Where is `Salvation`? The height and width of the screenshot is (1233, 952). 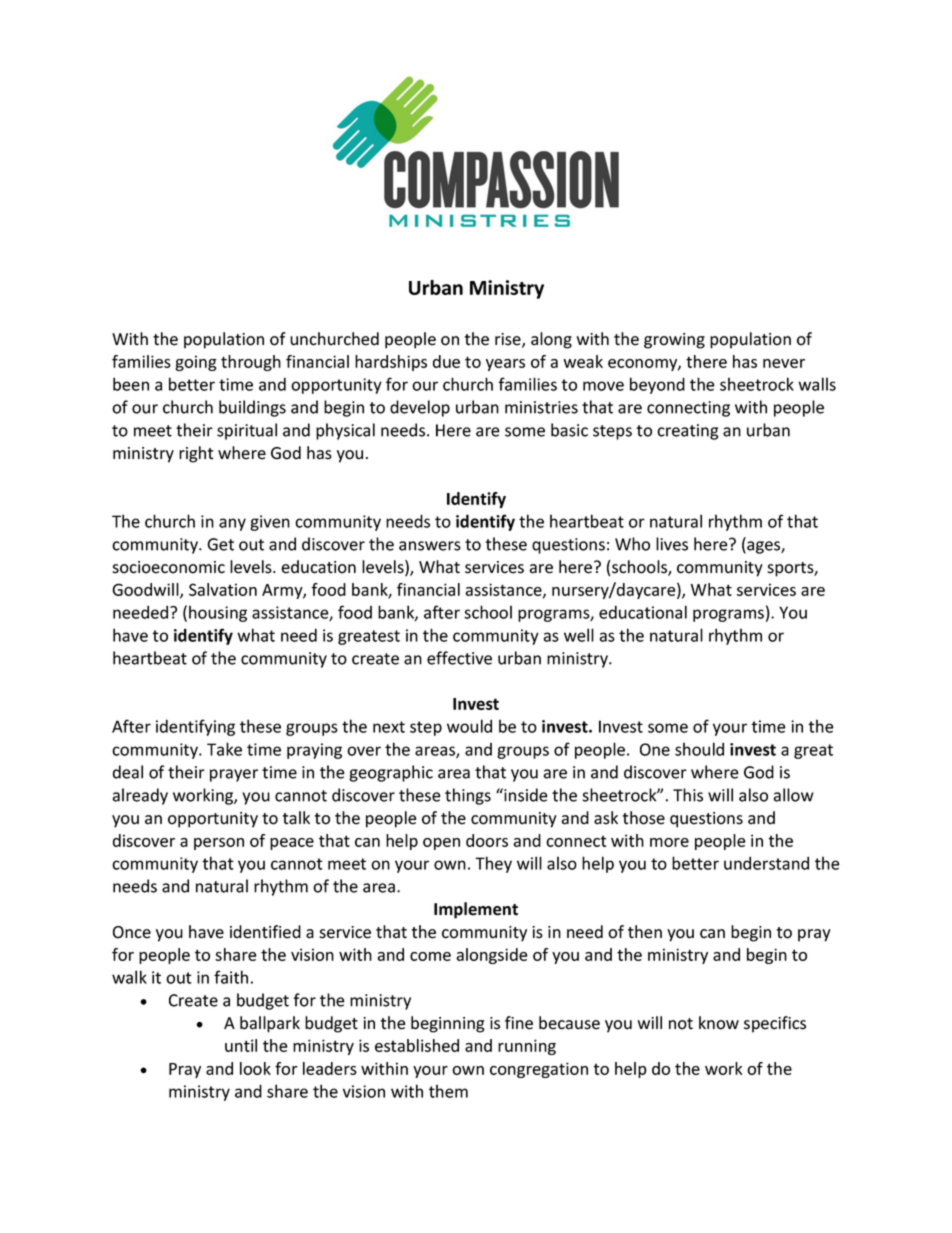
Salvation is located at coordinates (223, 589).
